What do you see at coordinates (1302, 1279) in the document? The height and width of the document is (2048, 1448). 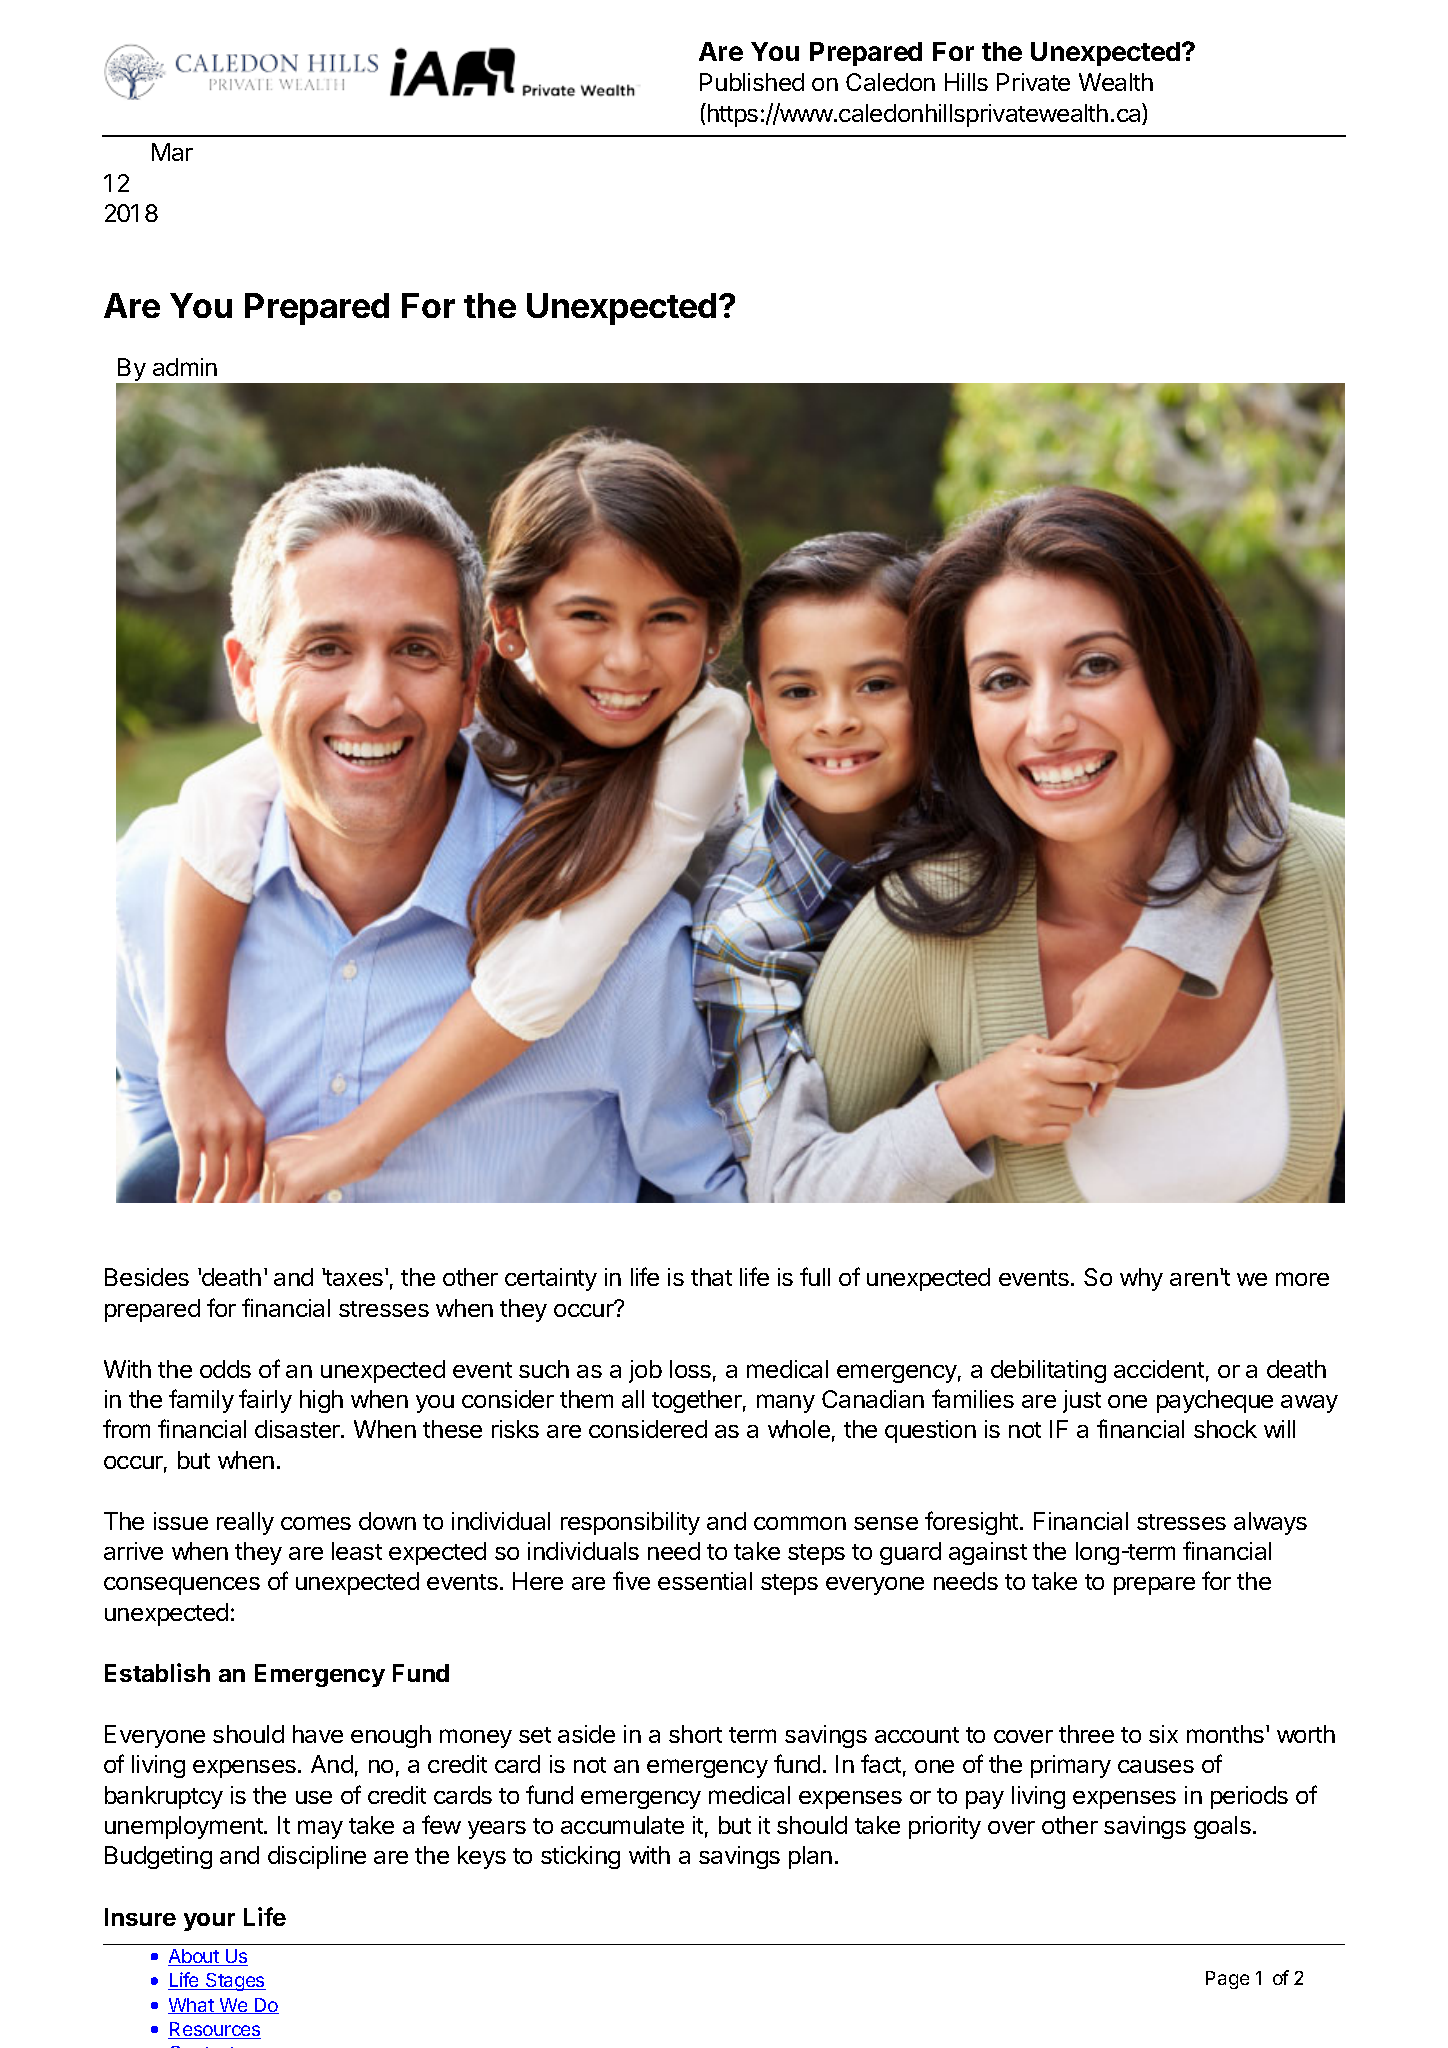 I see `more` at bounding box center [1302, 1279].
